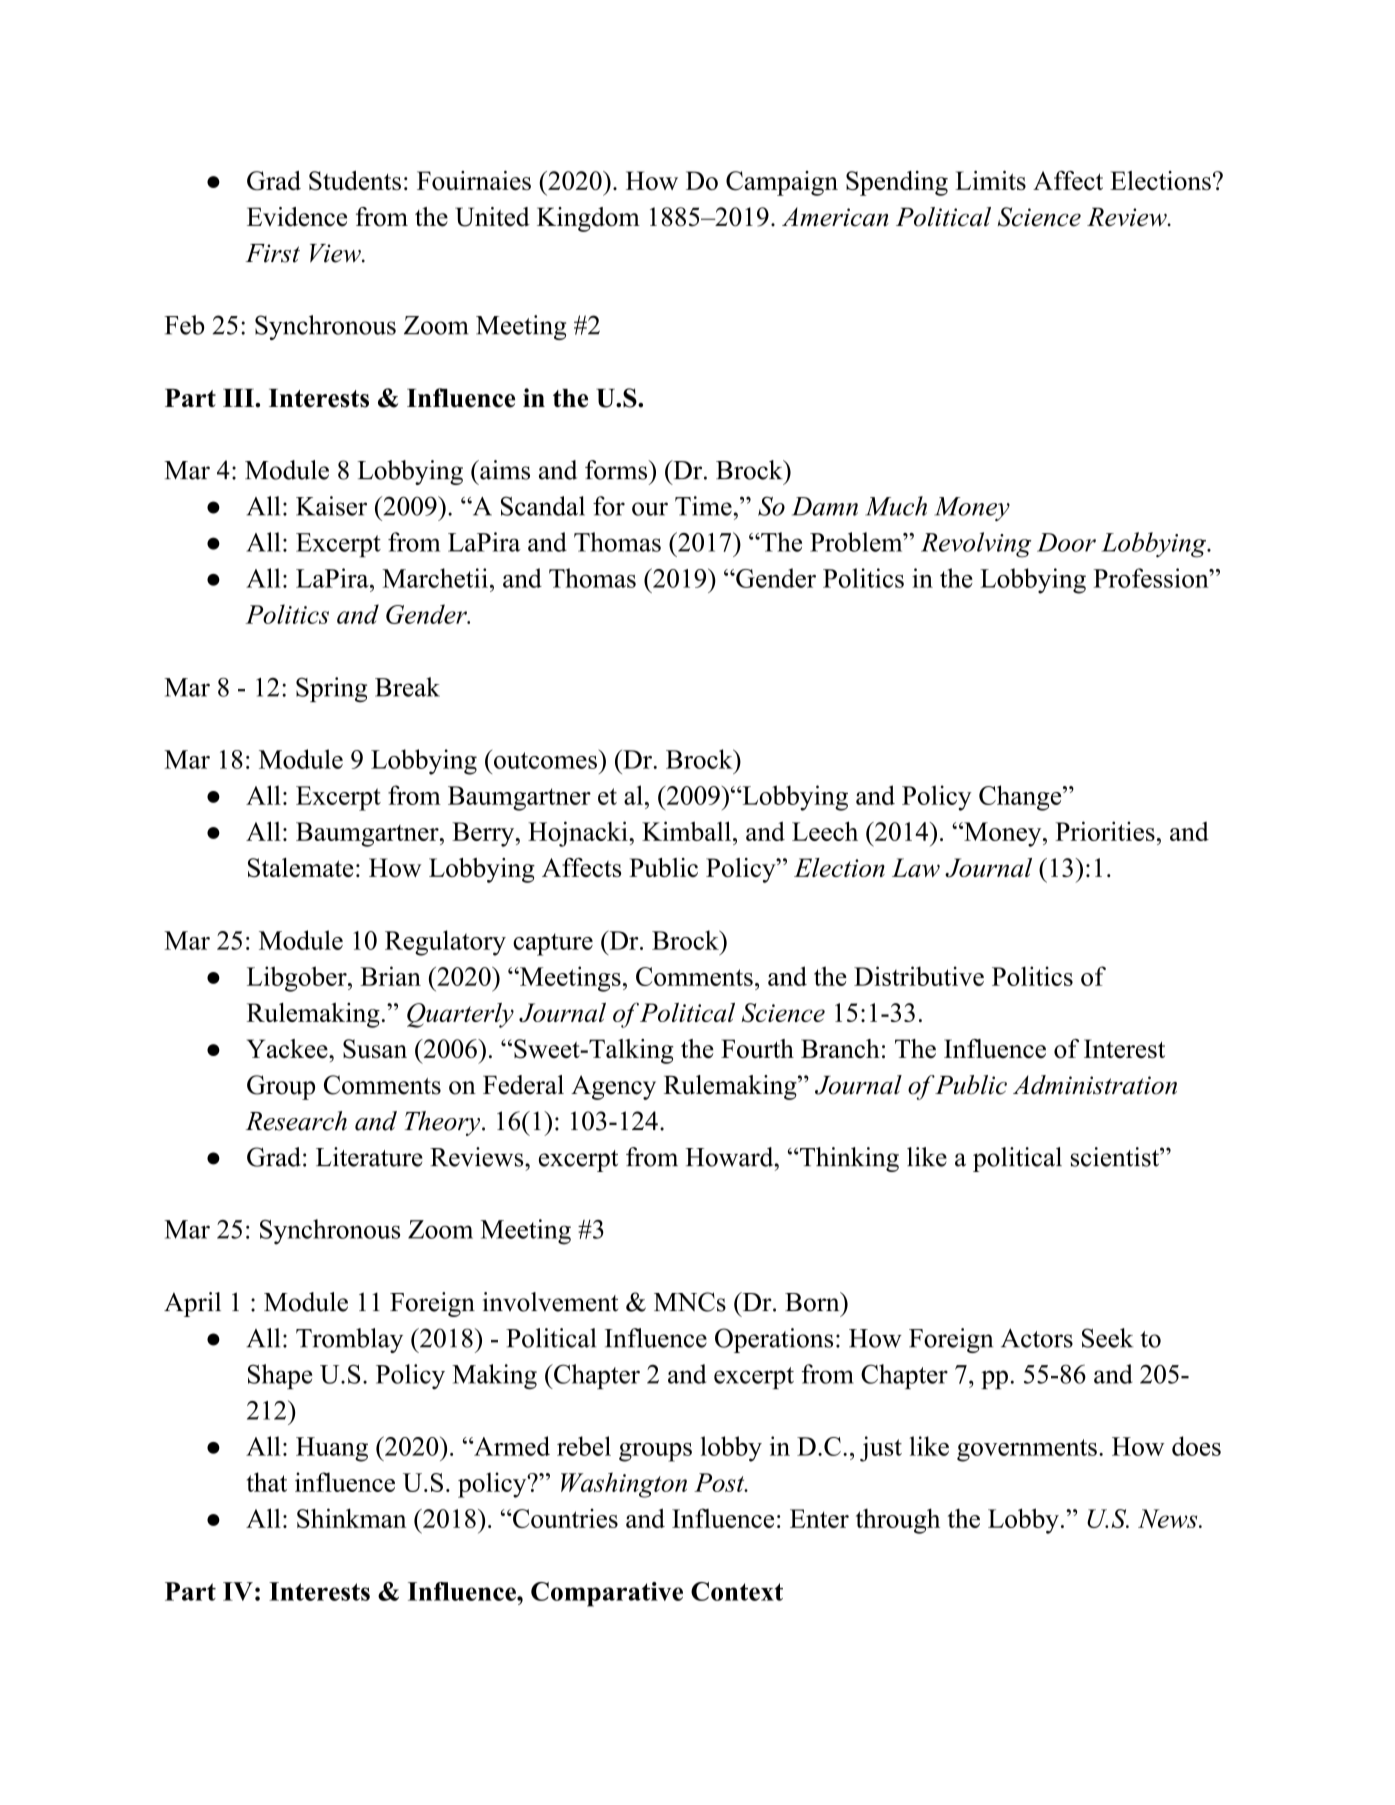  What do you see at coordinates (782, 183) in the page?
I see `Campaign` at bounding box center [782, 183].
